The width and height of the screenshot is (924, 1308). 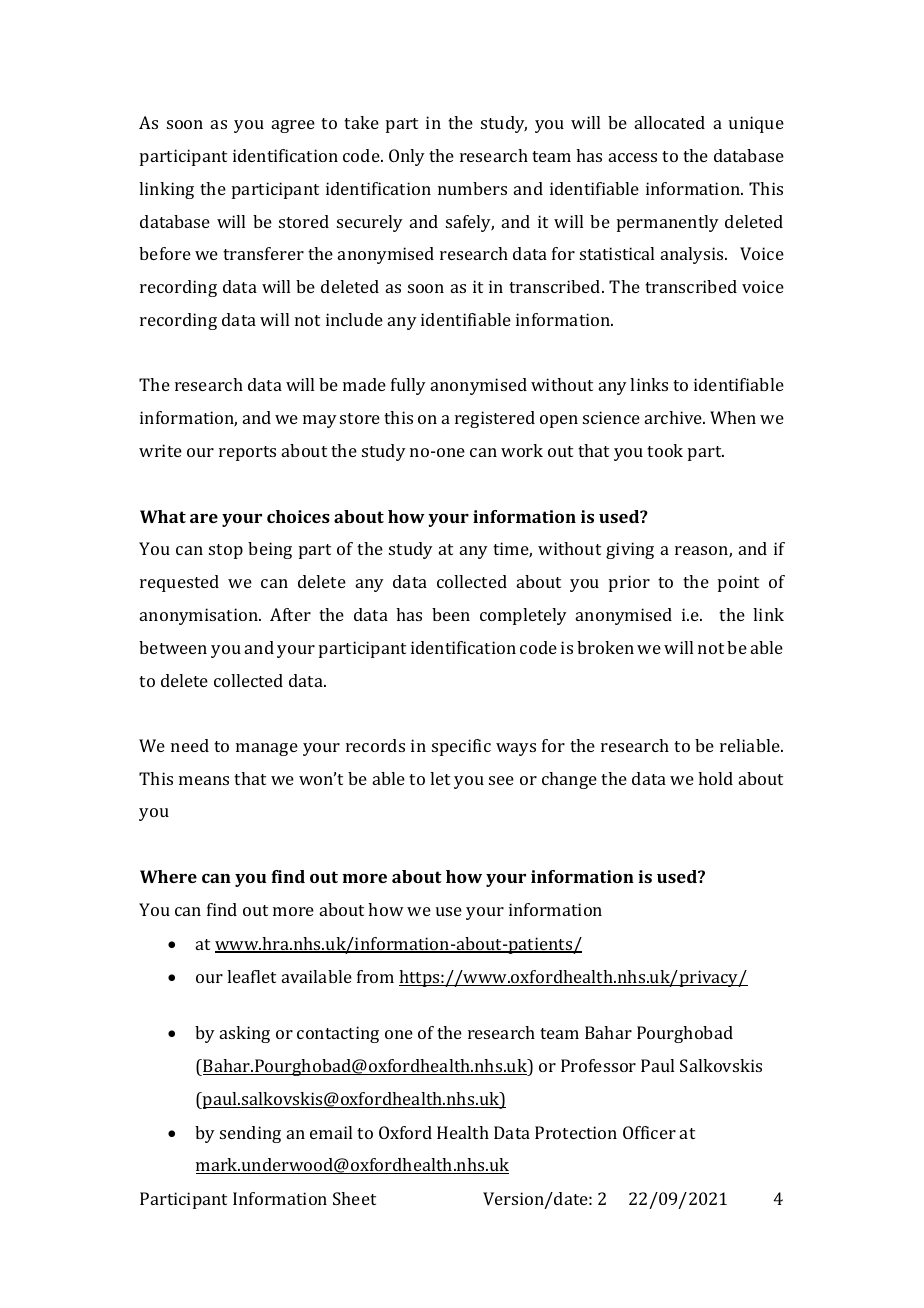 What do you see at coordinates (204, 518) in the screenshot?
I see `are` at bounding box center [204, 518].
